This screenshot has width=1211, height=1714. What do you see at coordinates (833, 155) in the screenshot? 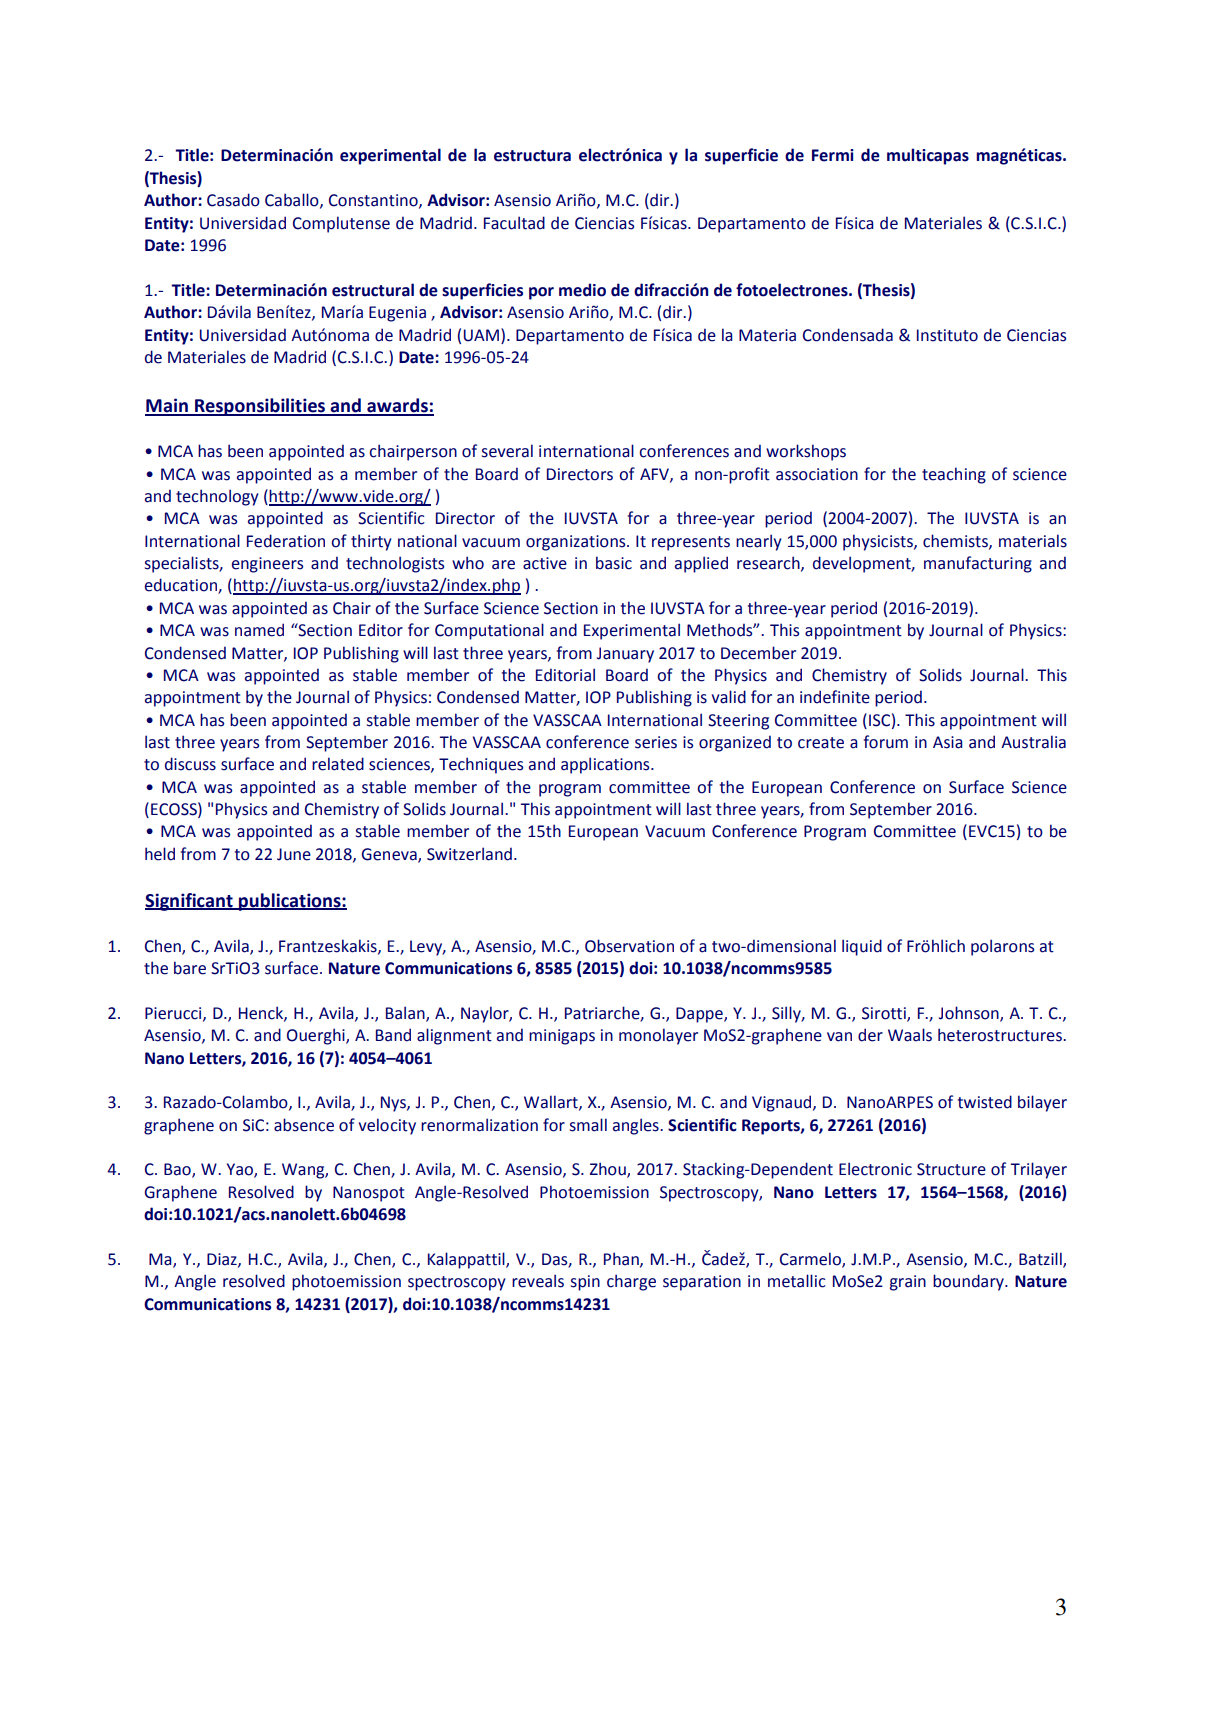
I see `Fermi` at bounding box center [833, 155].
